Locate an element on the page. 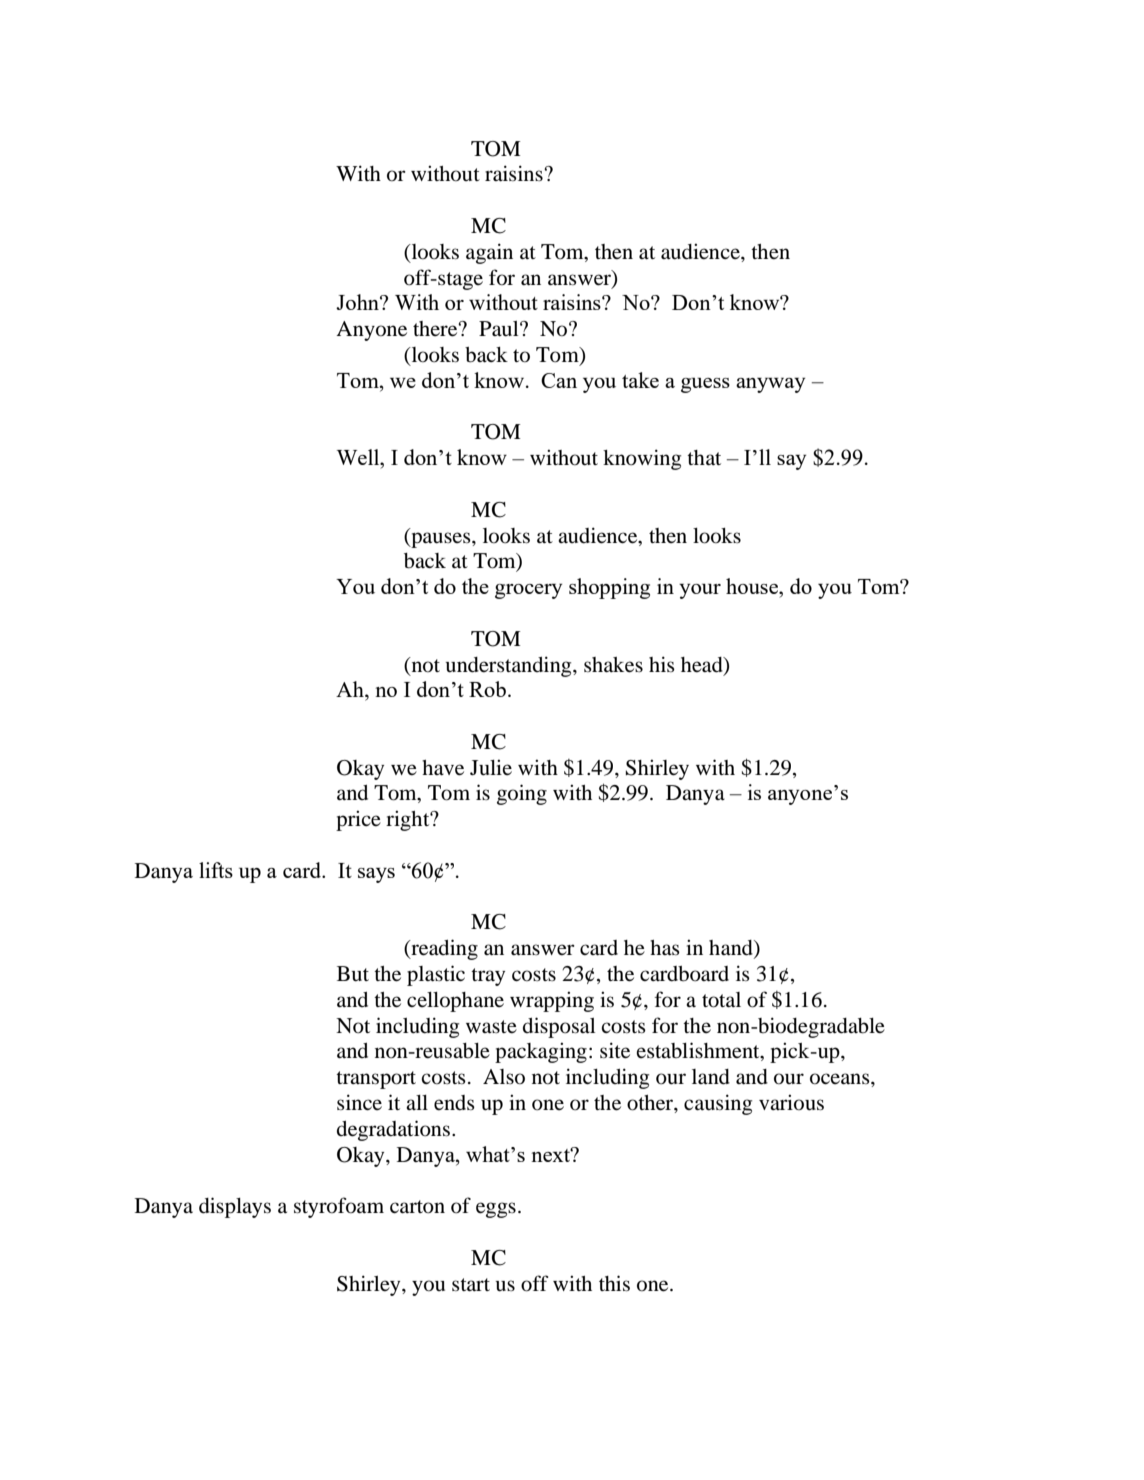 The image size is (1144, 1480). But is located at coordinates (353, 974).
